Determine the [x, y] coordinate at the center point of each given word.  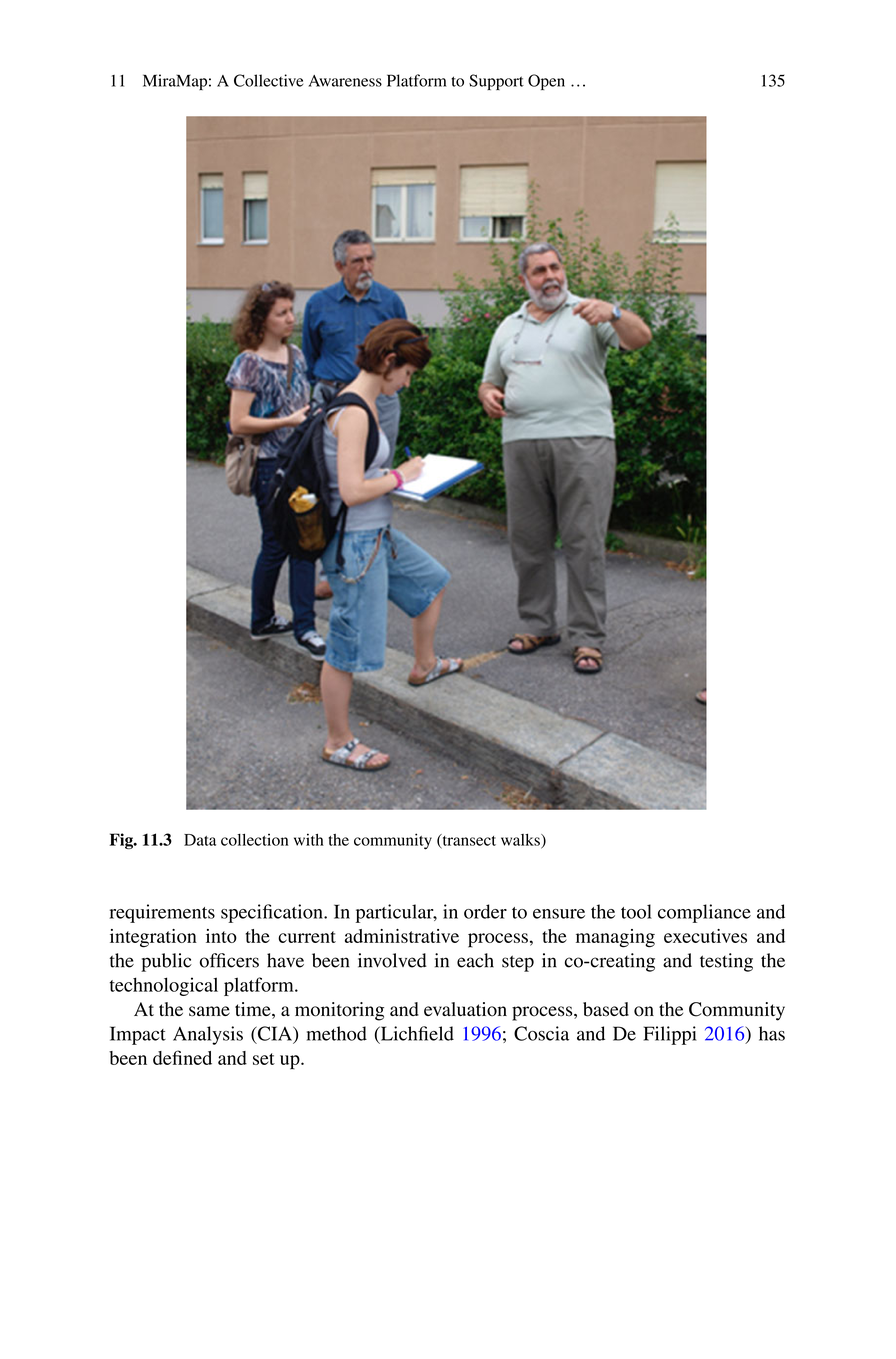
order [485, 911]
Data [200, 840]
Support [496, 82]
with [309, 839]
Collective [268, 80]
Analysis [208, 1035]
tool [636, 911]
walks [521, 841]
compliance [704, 913]
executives [705, 936]
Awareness [345, 81]
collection [254, 840]
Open [546, 82]
